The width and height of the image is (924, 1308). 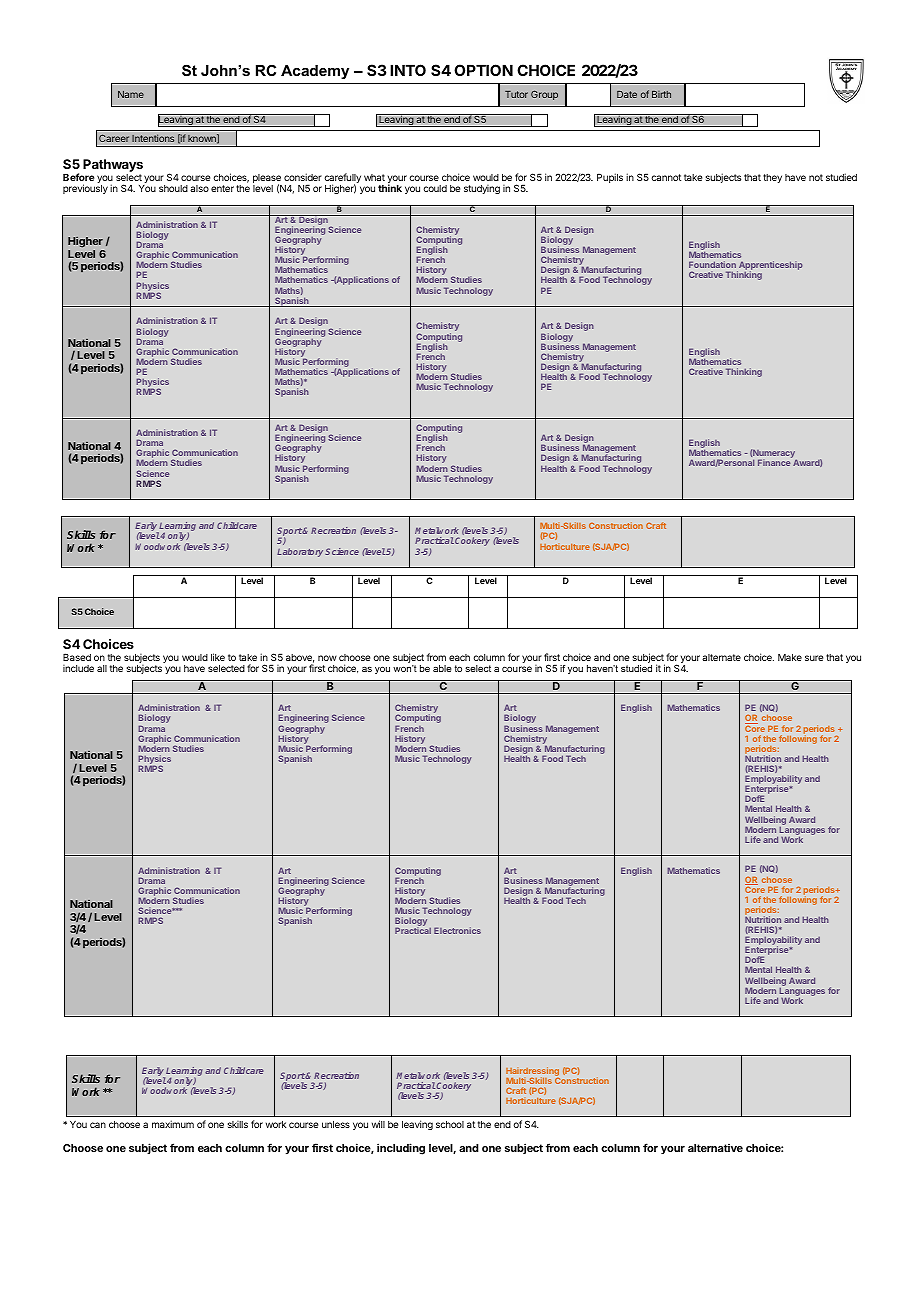 I want to click on like, so click(x=218, y=657).
